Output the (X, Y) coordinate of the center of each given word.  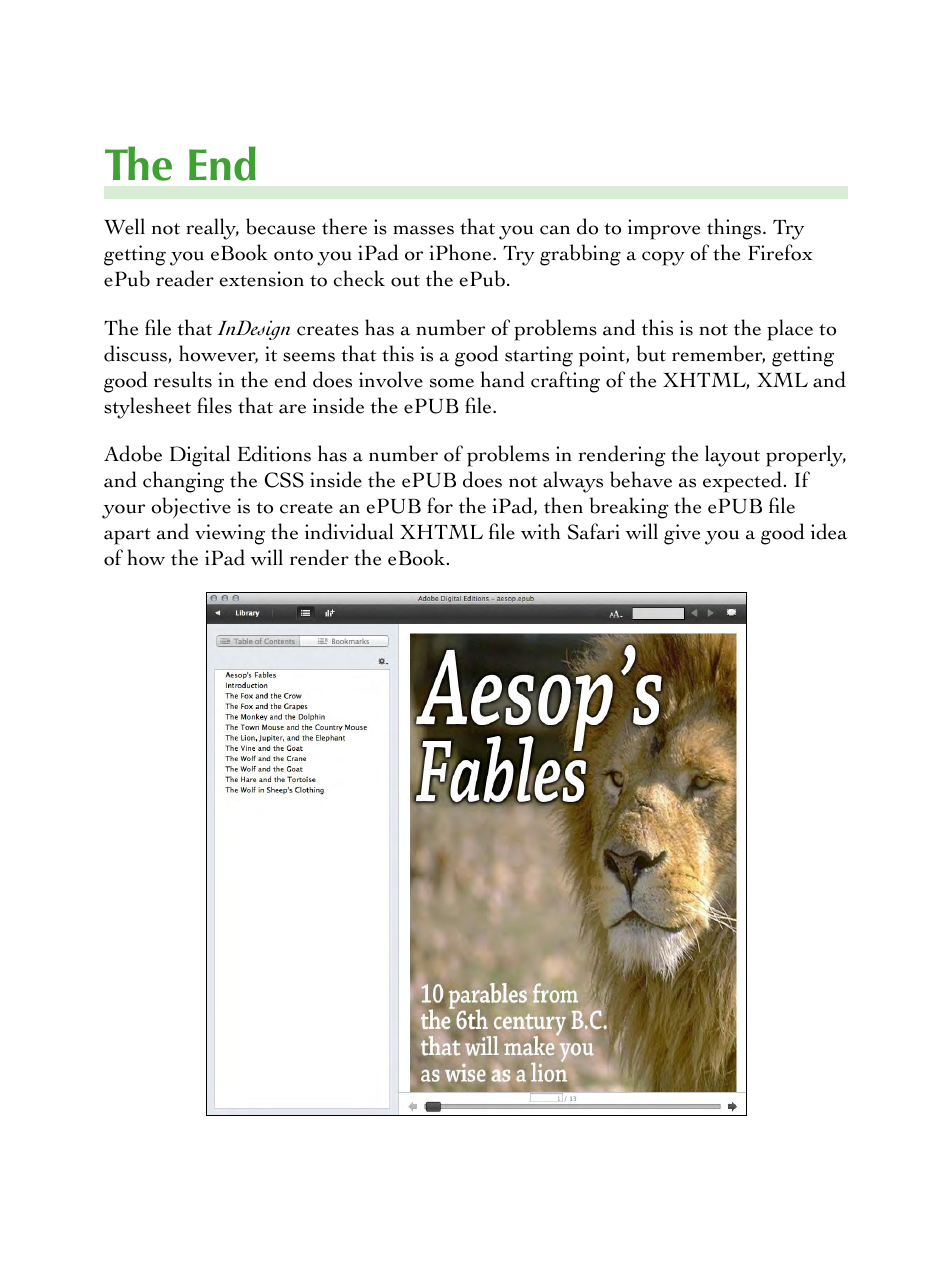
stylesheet (147, 408)
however (218, 354)
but (651, 353)
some (452, 383)
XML (782, 380)
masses (423, 230)
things (734, 229)
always (573, 482)
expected (744, 482)
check (359, 278)
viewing (230, 534)
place (790, 330)
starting (539, 356)
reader (185, 278)
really (212, 229)
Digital (200, 456)
